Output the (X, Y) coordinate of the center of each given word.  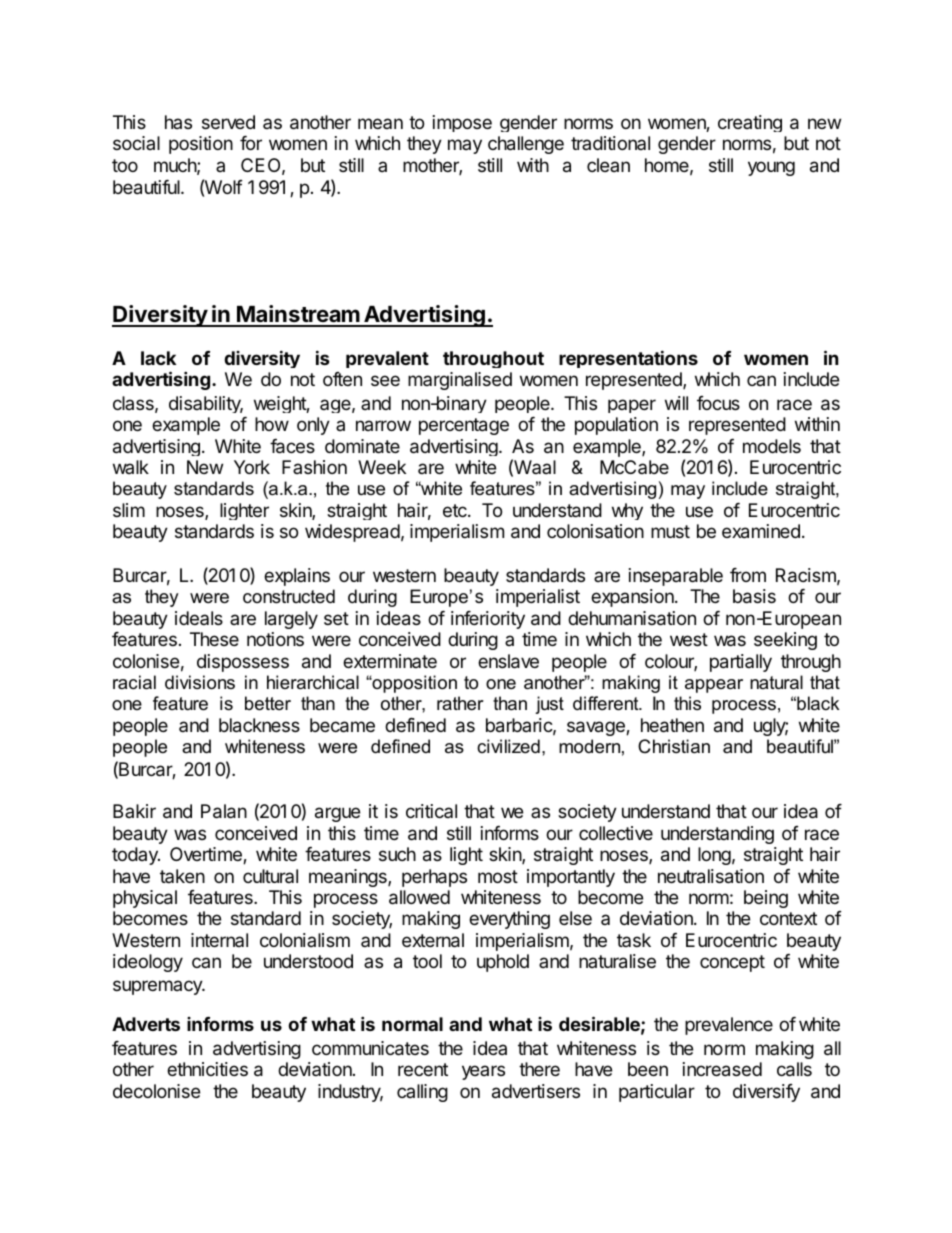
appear (714, 686)
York (252, 467)
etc (456, 510)
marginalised (460, 381)
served (228, 122)
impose (462, 123)
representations (628, 359)
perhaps (434, 878)
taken (182, 876)
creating (750, 123)
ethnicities (207, 1069)
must (670, 531)
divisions (200, 682)
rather (460, 703)
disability (206, 404)
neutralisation (711, 876)
